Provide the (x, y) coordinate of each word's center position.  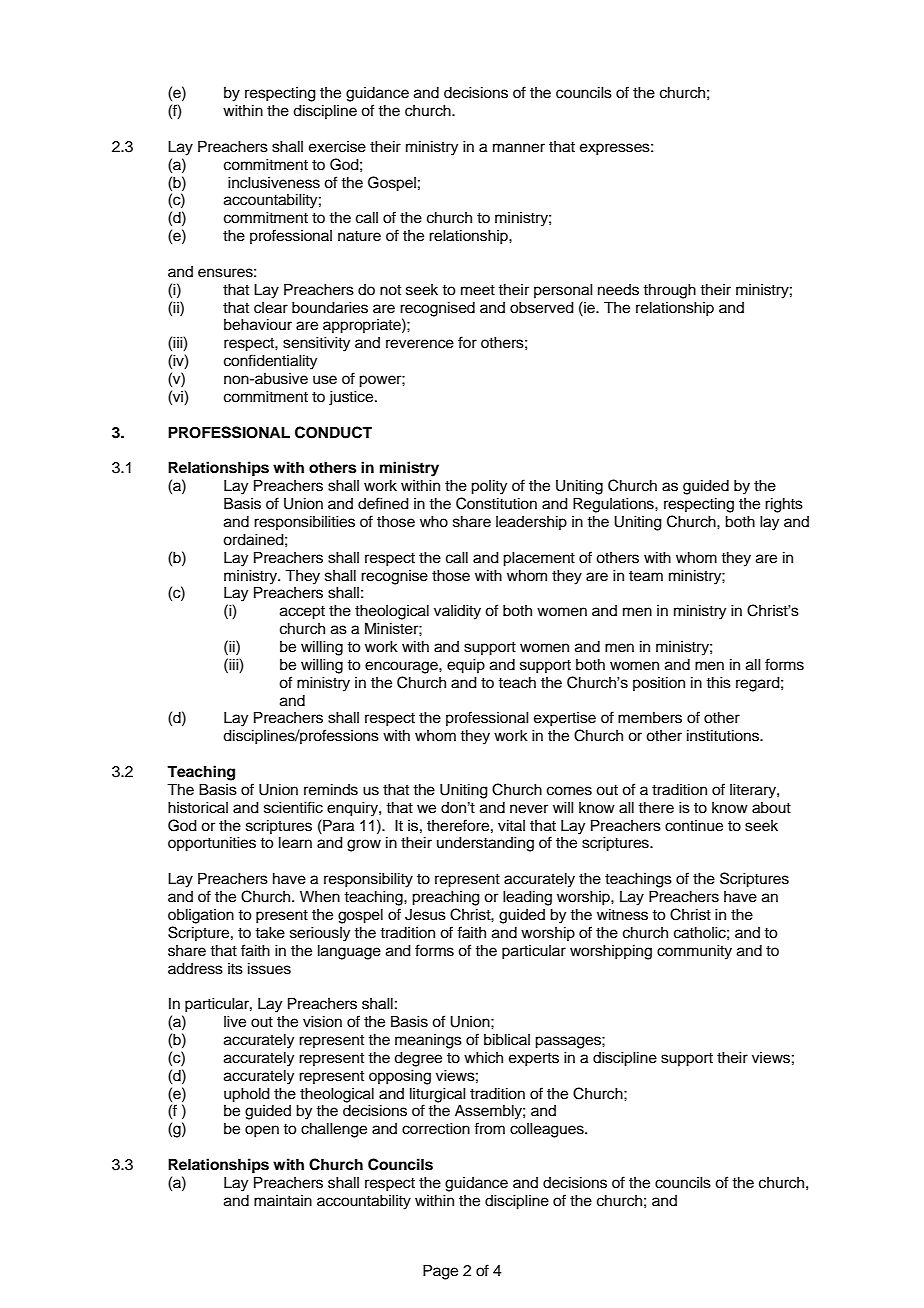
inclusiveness (274, 183)
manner (519, 148)
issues (269, 969)
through (669, 291)
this (718, 683)
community (694, 952)
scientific (293, 807)
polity (489, 487)
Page (440, 1272)
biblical (507, 1040)
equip (466, 666)
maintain (283, 1200)
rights (784, 505)
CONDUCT (333, 432)
